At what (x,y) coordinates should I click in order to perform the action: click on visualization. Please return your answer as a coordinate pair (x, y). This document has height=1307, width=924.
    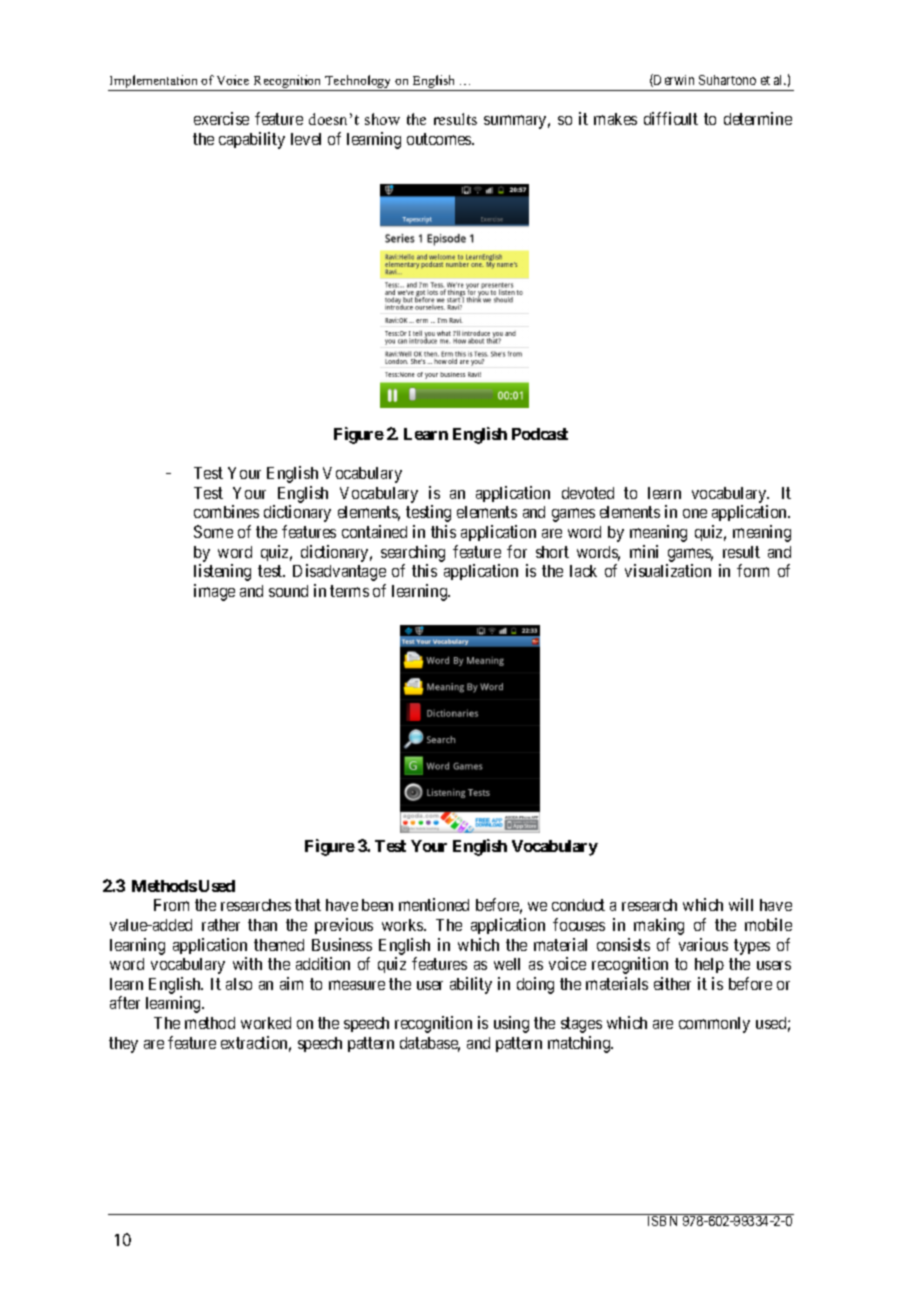
    Looking at the image, I should click on (668, 570).
